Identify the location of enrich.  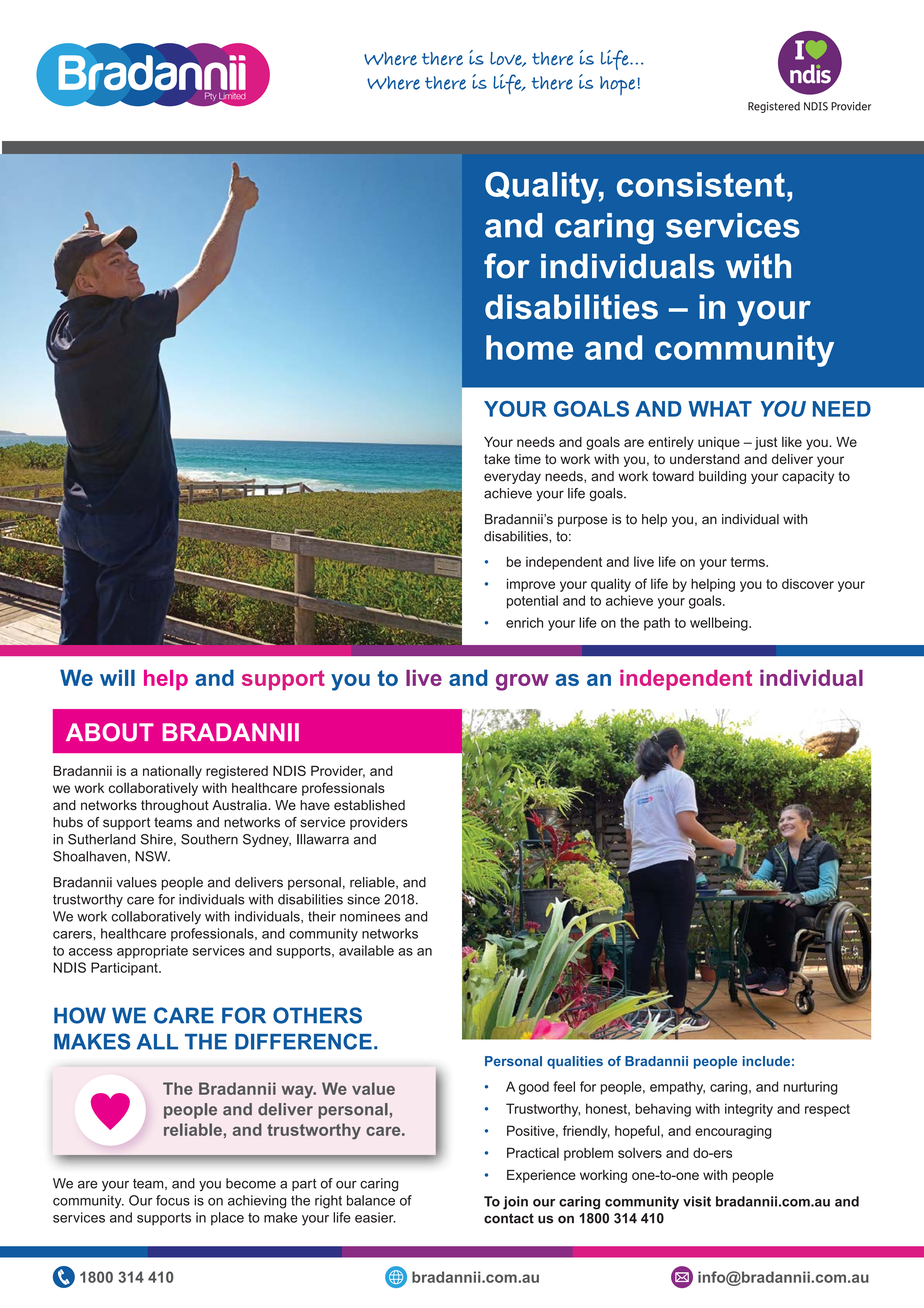
(524, 622).
